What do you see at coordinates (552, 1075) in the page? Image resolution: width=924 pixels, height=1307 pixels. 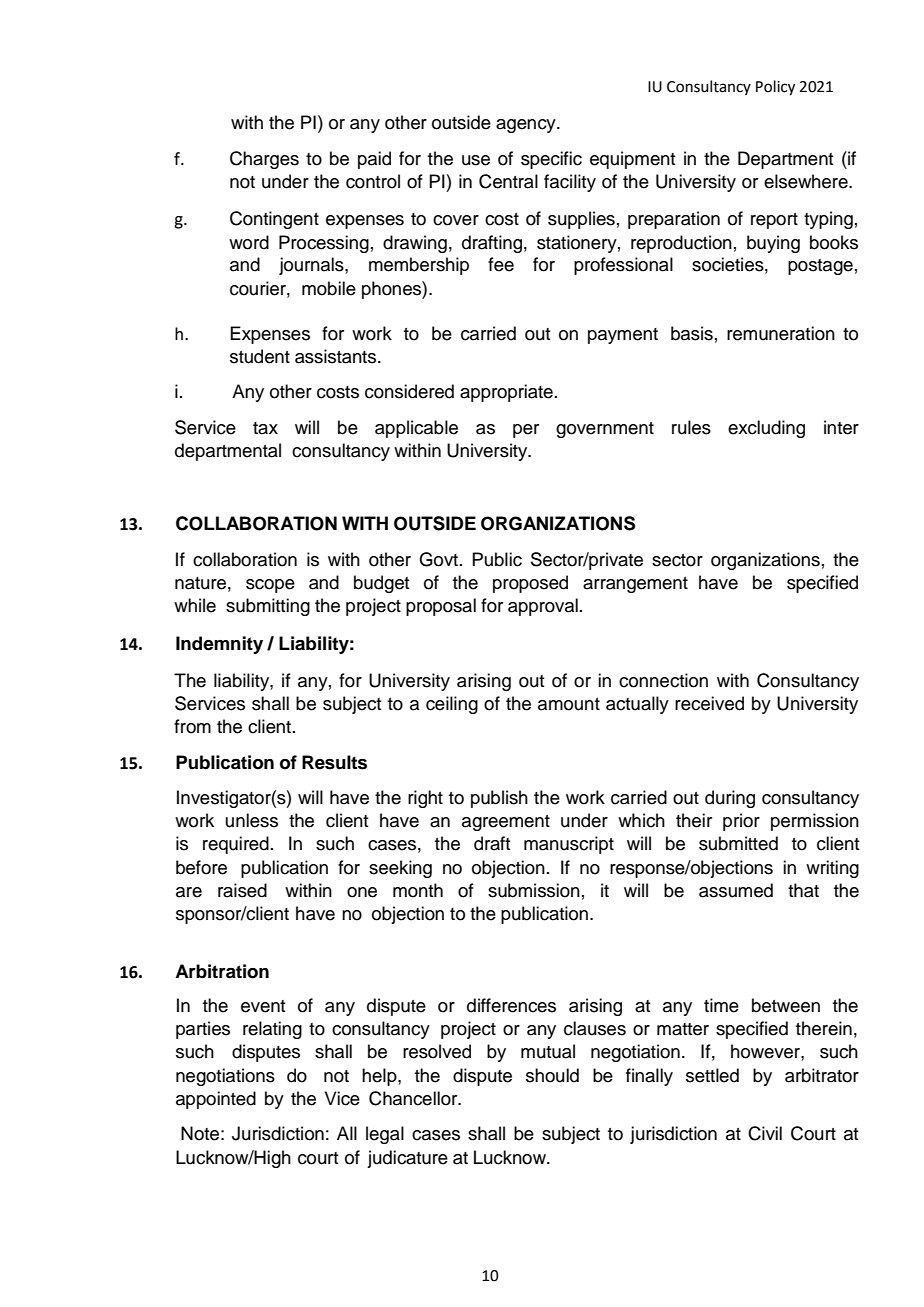 I see `should` at bounding box center [552, 1075].
